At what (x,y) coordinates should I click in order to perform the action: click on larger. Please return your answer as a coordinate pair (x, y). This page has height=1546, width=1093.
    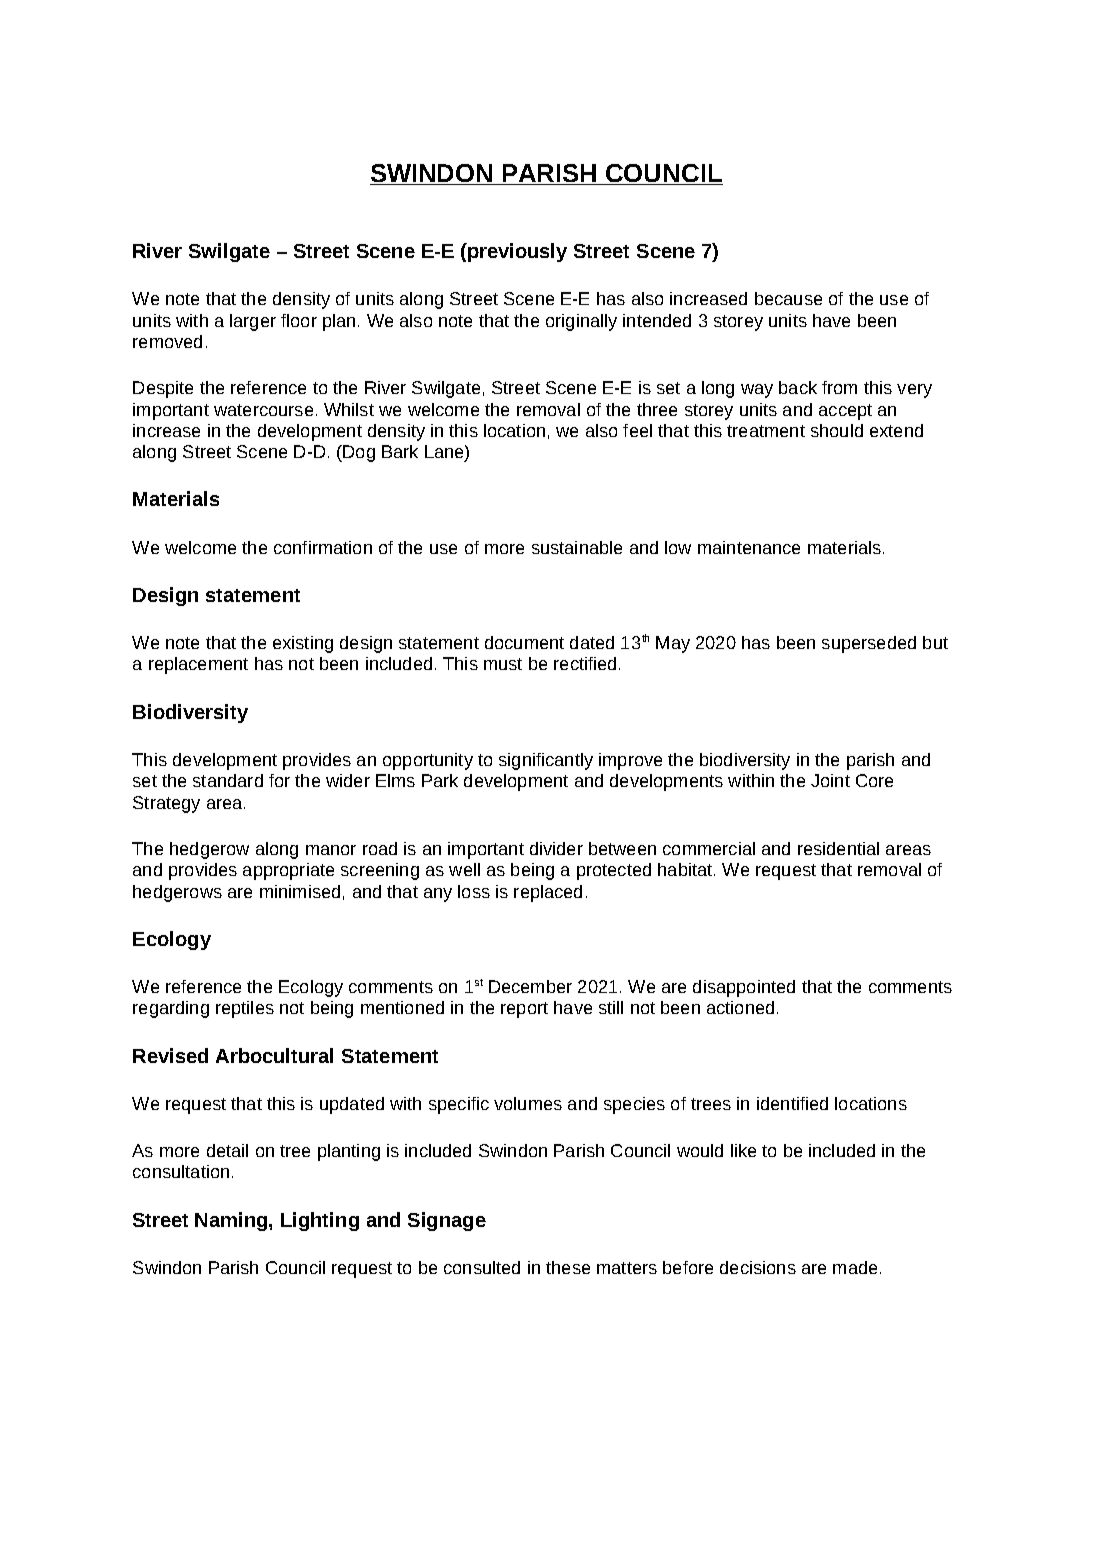
    Looking at the image, I should click on (253, 322).
